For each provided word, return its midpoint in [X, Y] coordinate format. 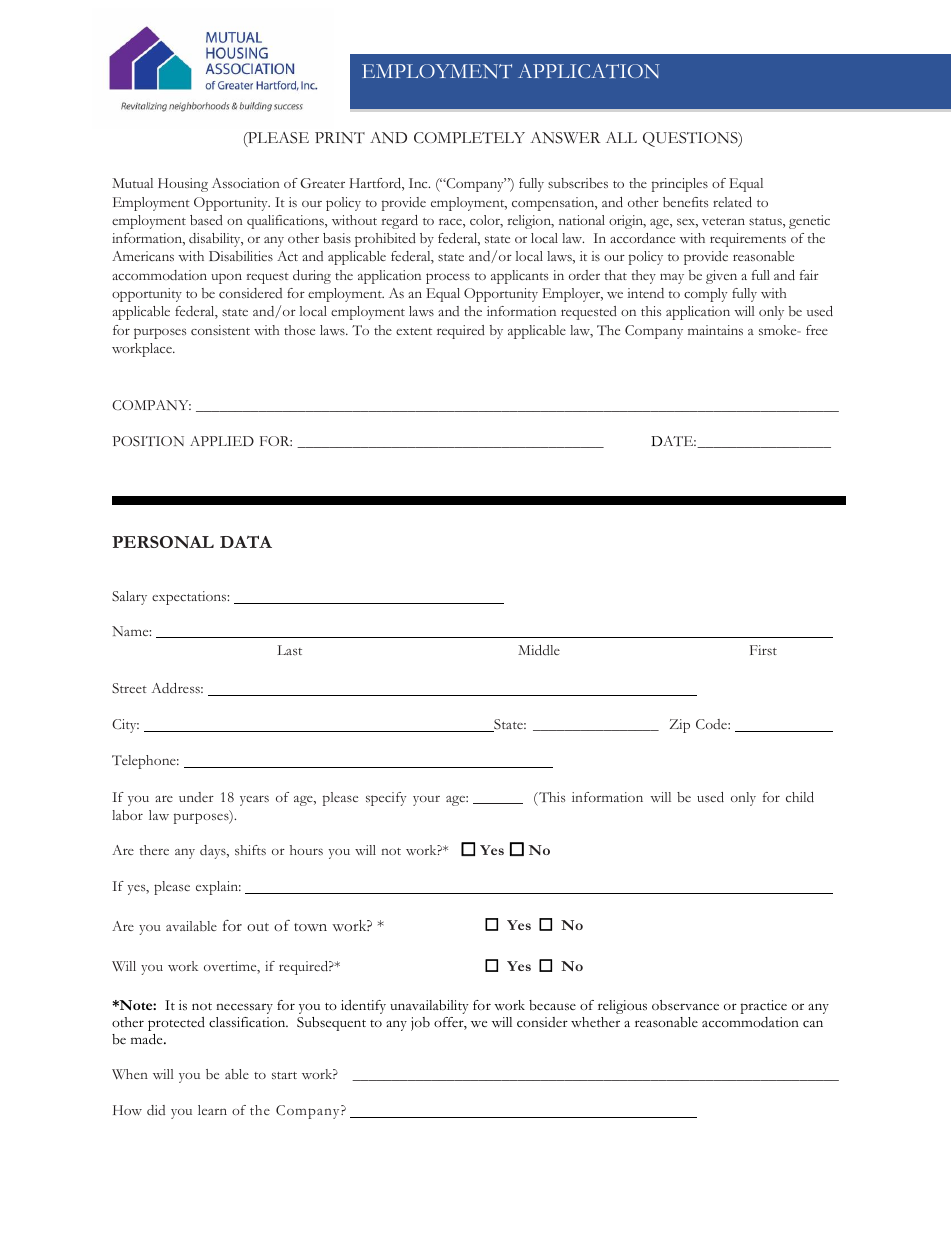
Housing [183, 185]
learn [212, 1110]
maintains [715, 330]
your [426, 801]
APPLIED [222, 441]
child [800, 797]
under [196, 797]
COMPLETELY [469, 137]
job [420, 1024]
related [732, 202]
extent [414, 331]
